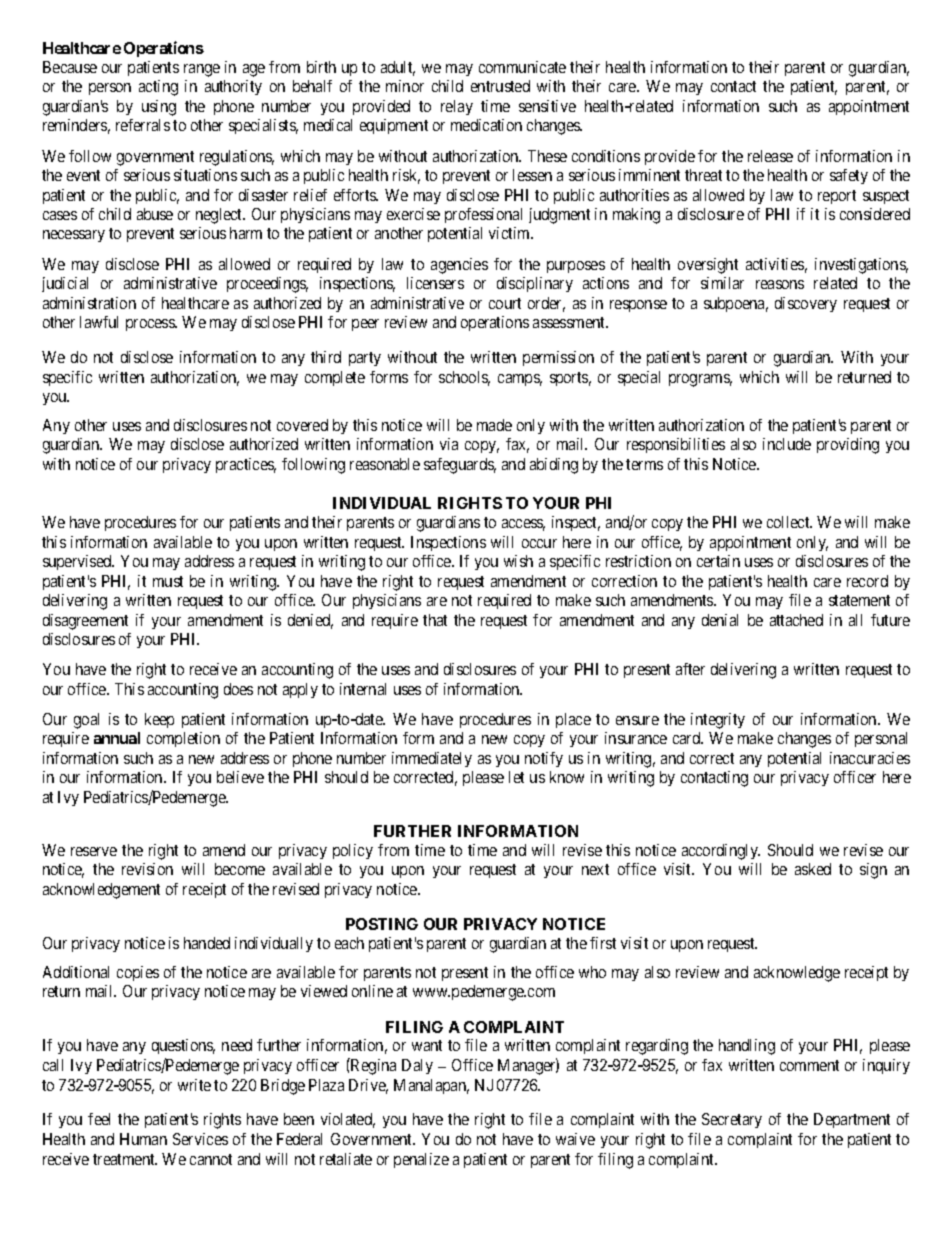 The image size is (952, 1233). What do you see at coordinates (435, 620) in the screenshot?
I see `that` at bounding box center [435, 620].
